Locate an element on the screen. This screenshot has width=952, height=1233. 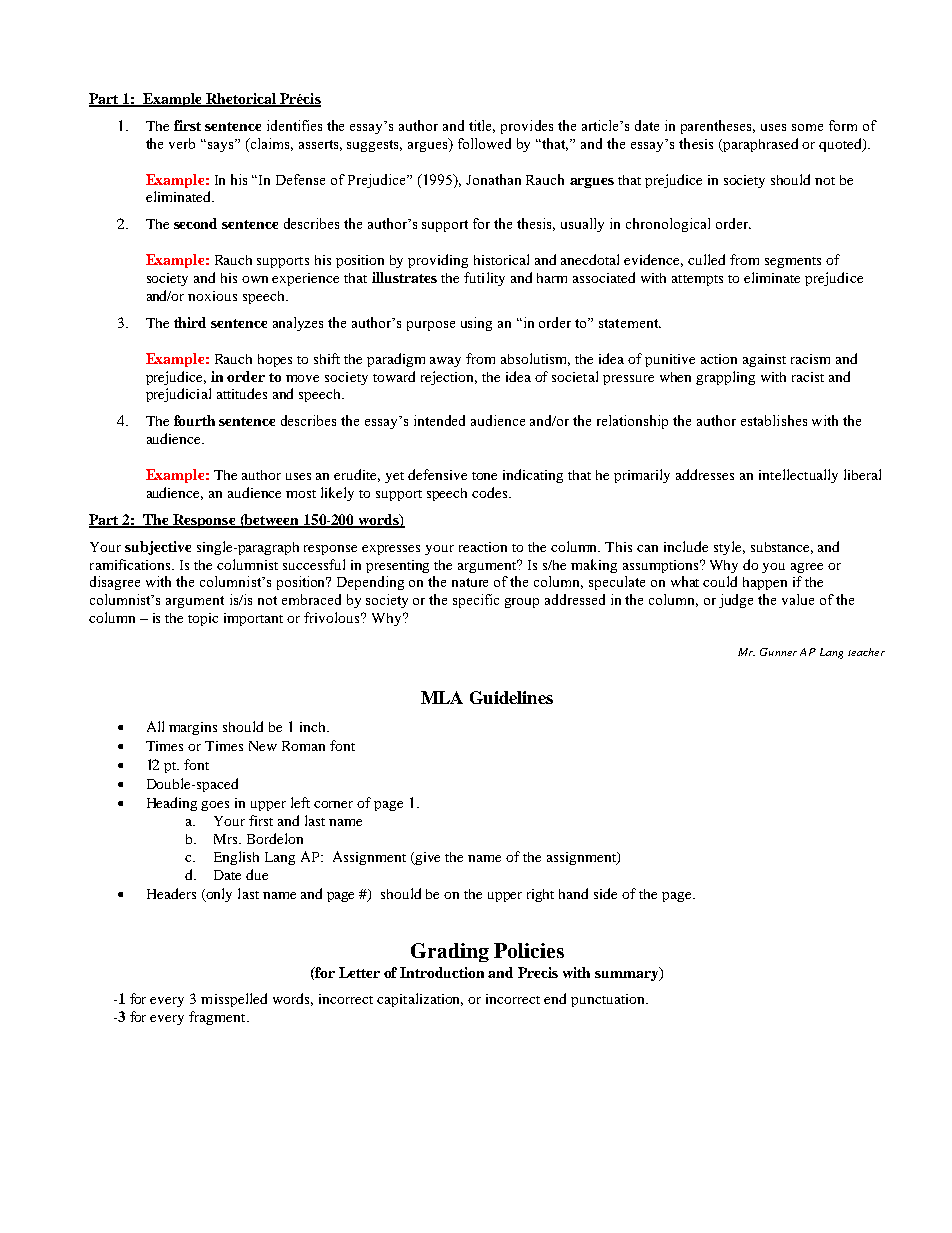
using is located at coordinates (476, 324).
